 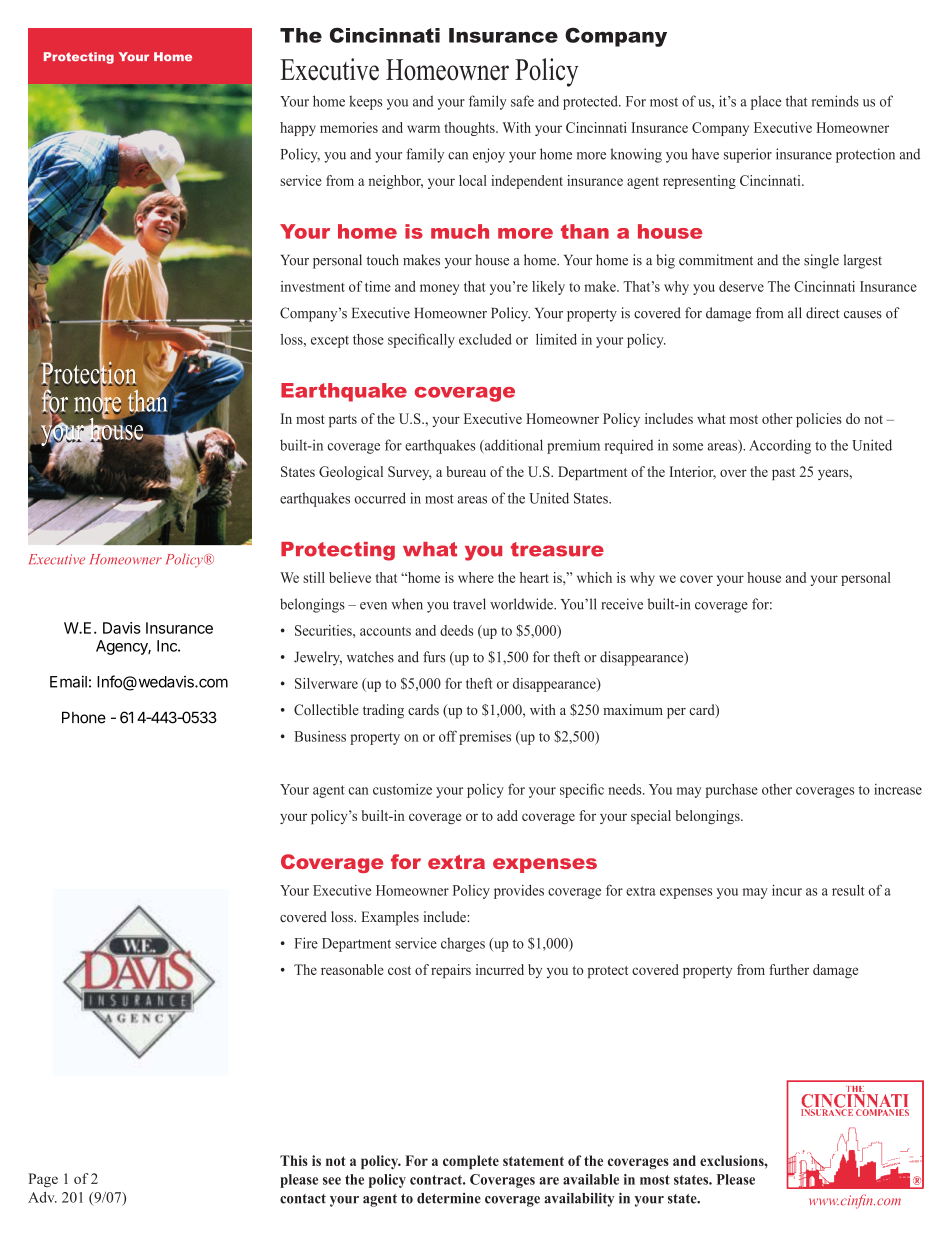 What do you see at coordinates (43, 1180) in the screenshot?
I see `Page` at bounding box center [43, 1180].
